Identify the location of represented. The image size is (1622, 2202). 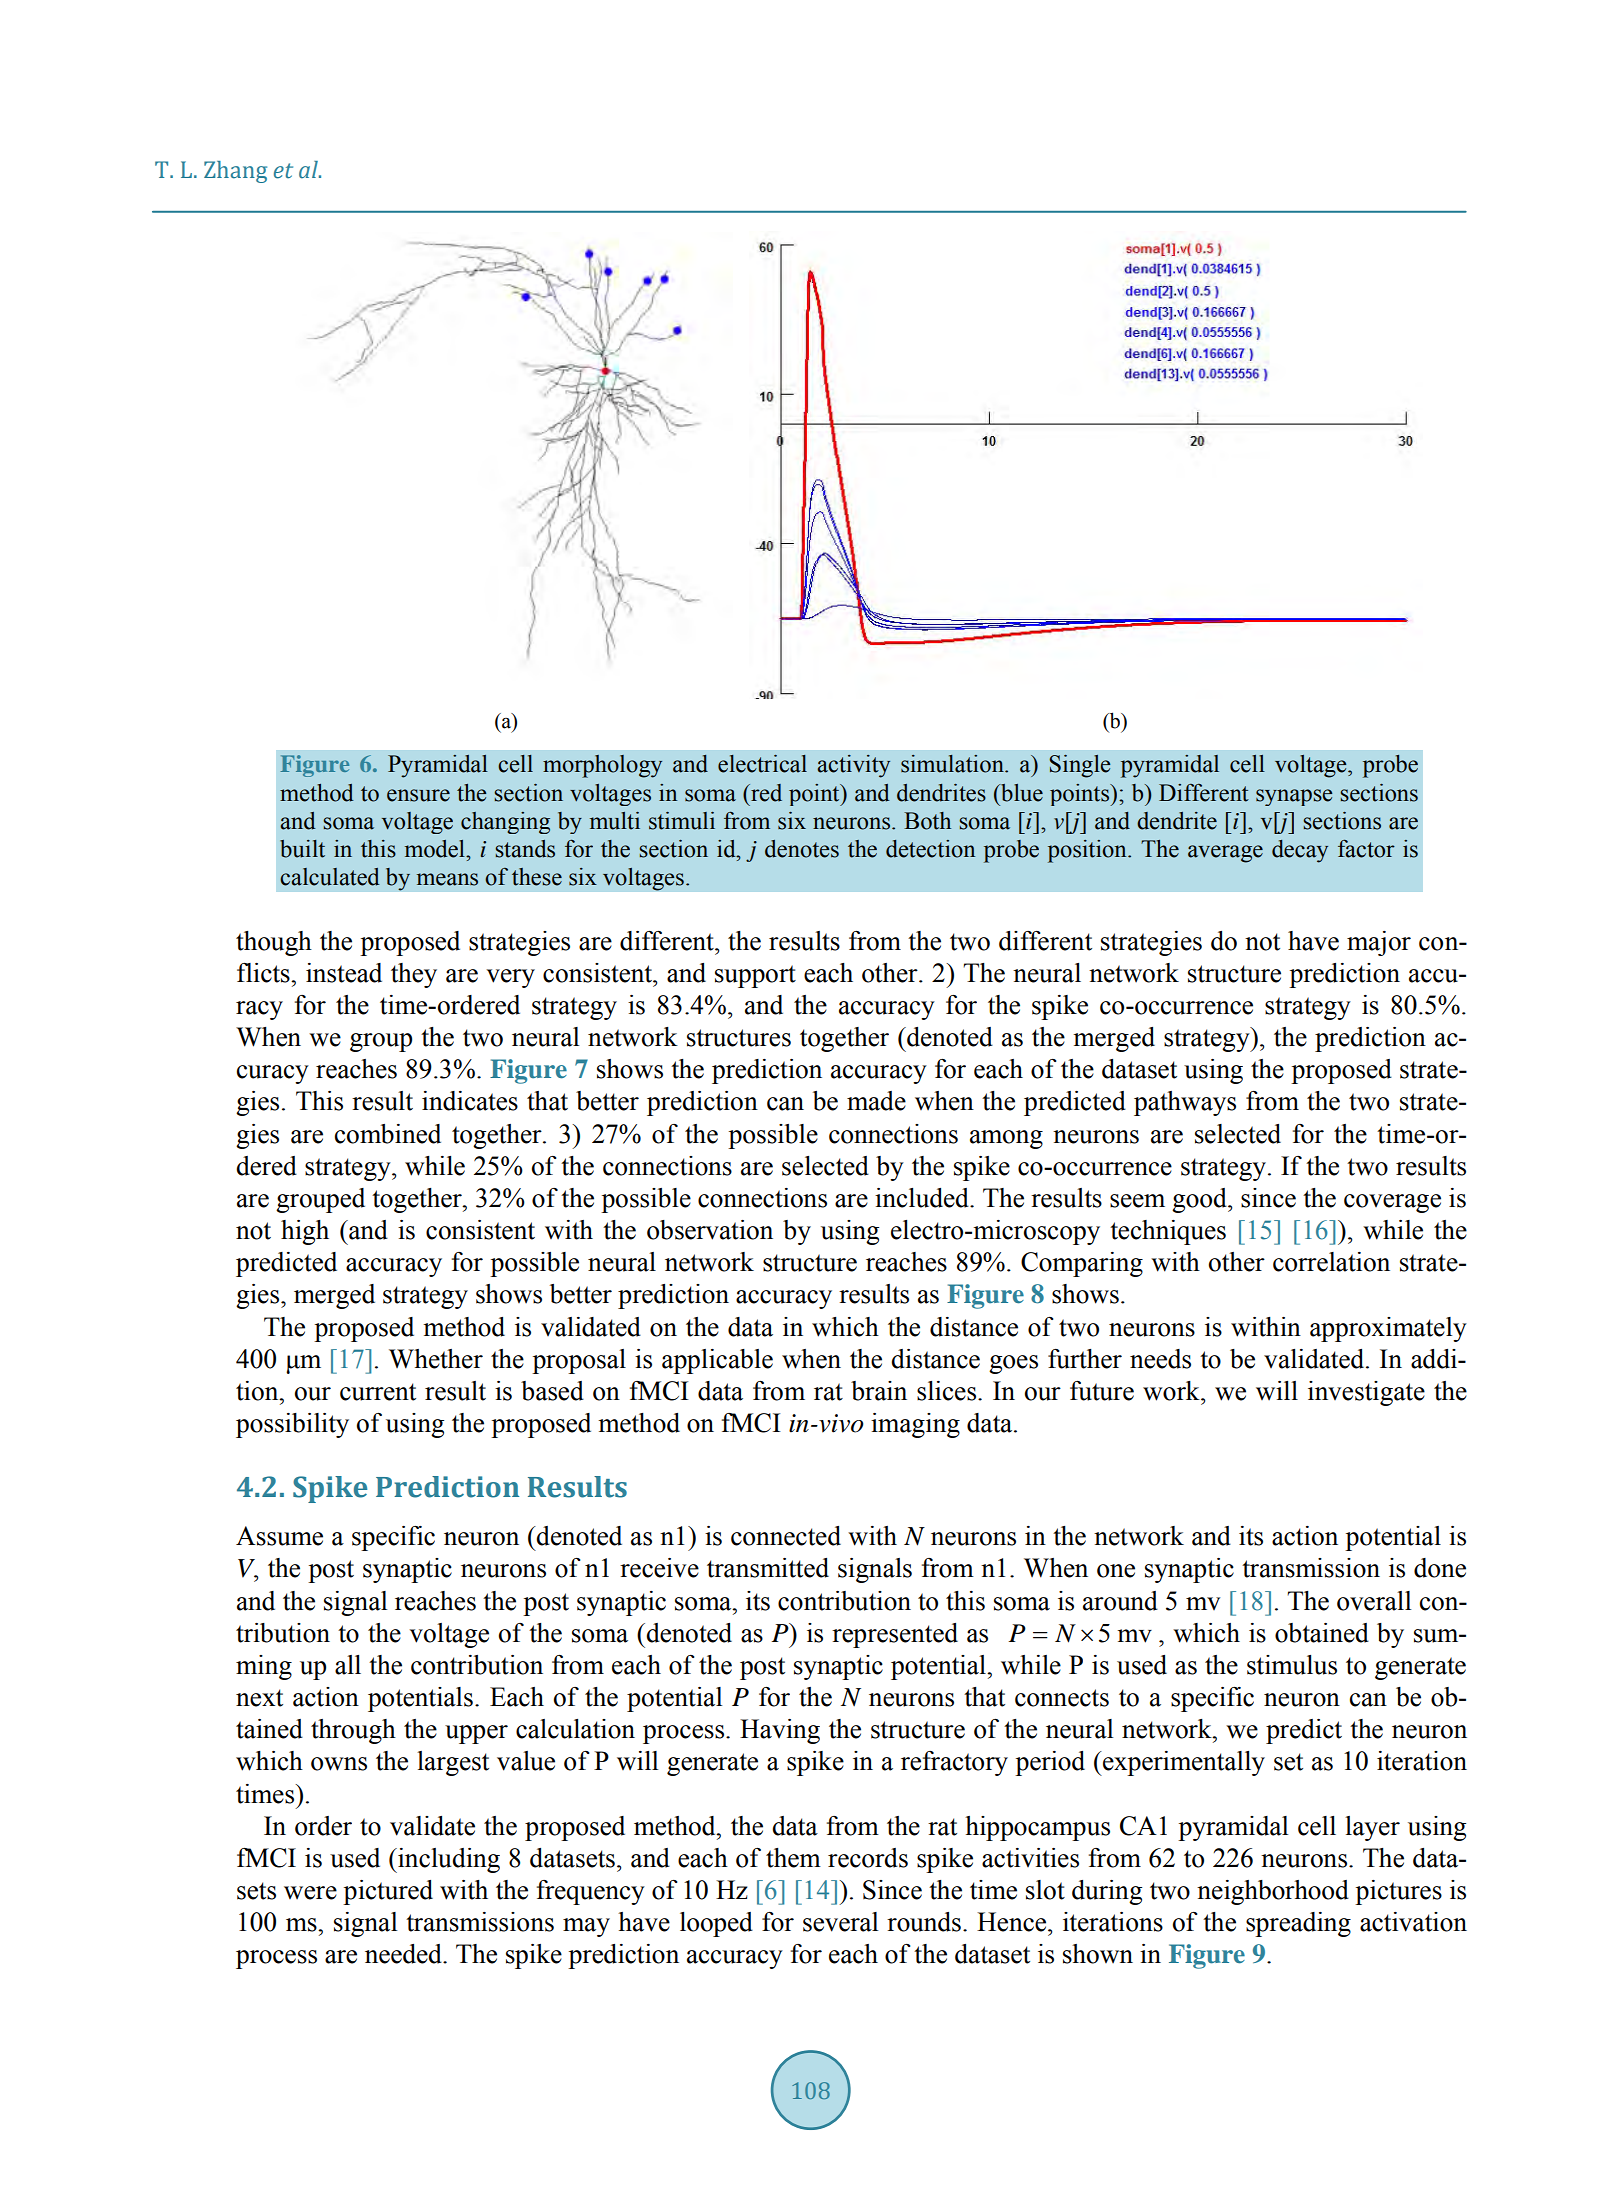
(895, 1635).
